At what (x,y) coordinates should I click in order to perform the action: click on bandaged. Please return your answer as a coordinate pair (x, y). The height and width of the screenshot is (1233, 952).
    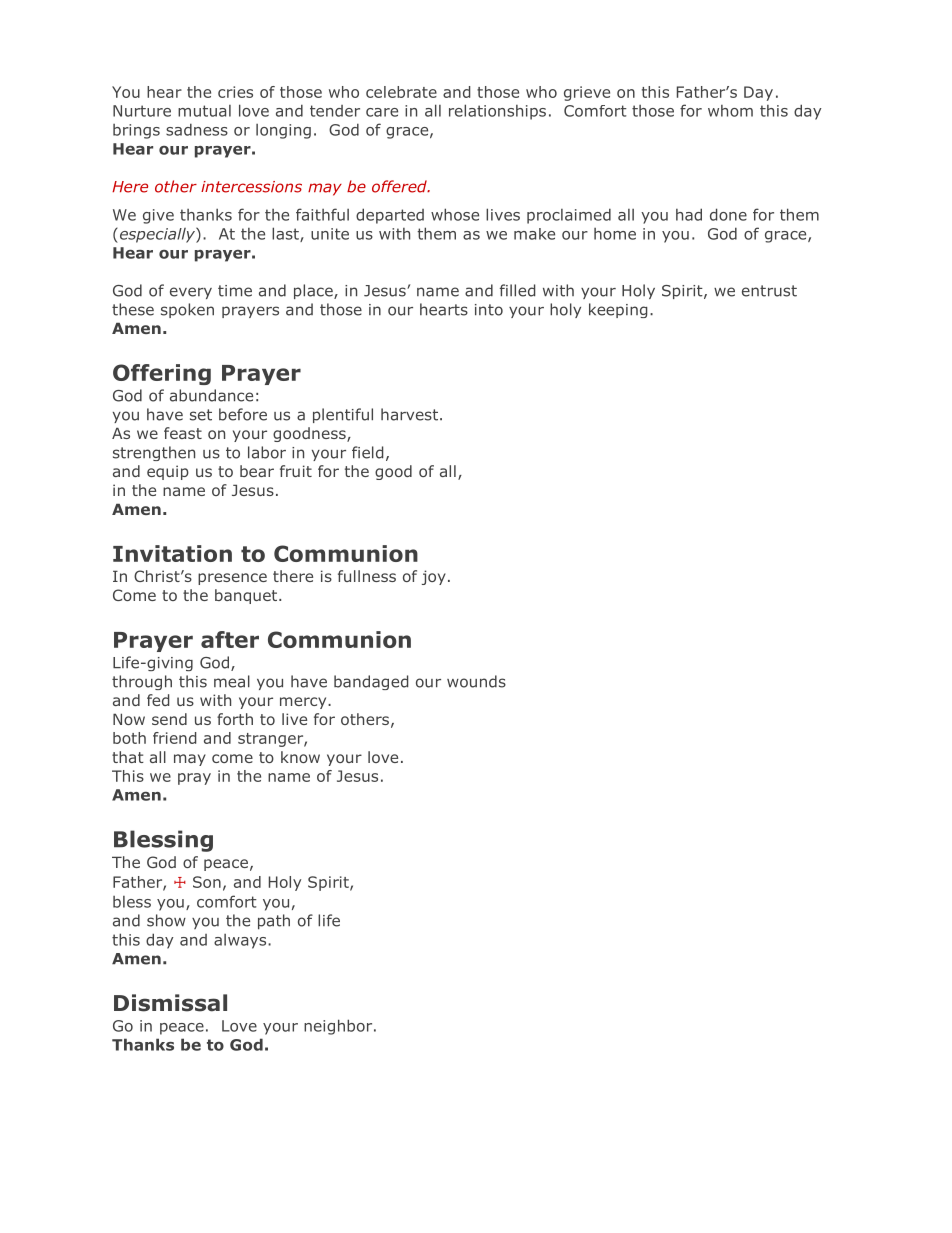
    Looking at the image, I should click on (371, 682).
